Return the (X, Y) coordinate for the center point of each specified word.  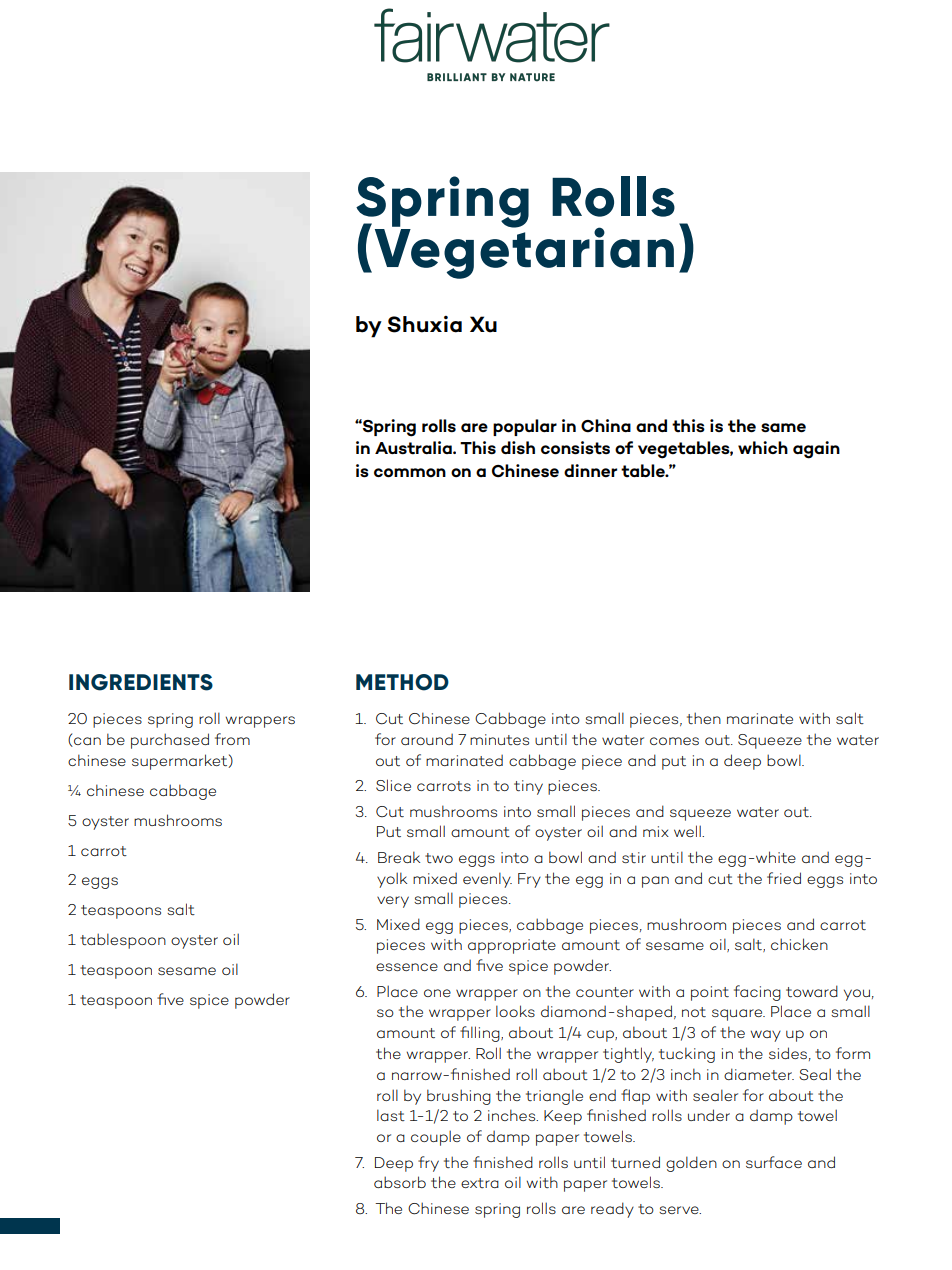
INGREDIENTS (141, 682)
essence (407, 967)
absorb (400, 1182)
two (439, 858)
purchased (170, 741)
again (816, 450)
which (763, 447)
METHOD (402, 682)
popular (525, 427)
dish (518, 447)
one (437, 993)
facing (757, 993)
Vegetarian (524, 252)
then (704, 718)
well (688, 831)
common (410, 473)
